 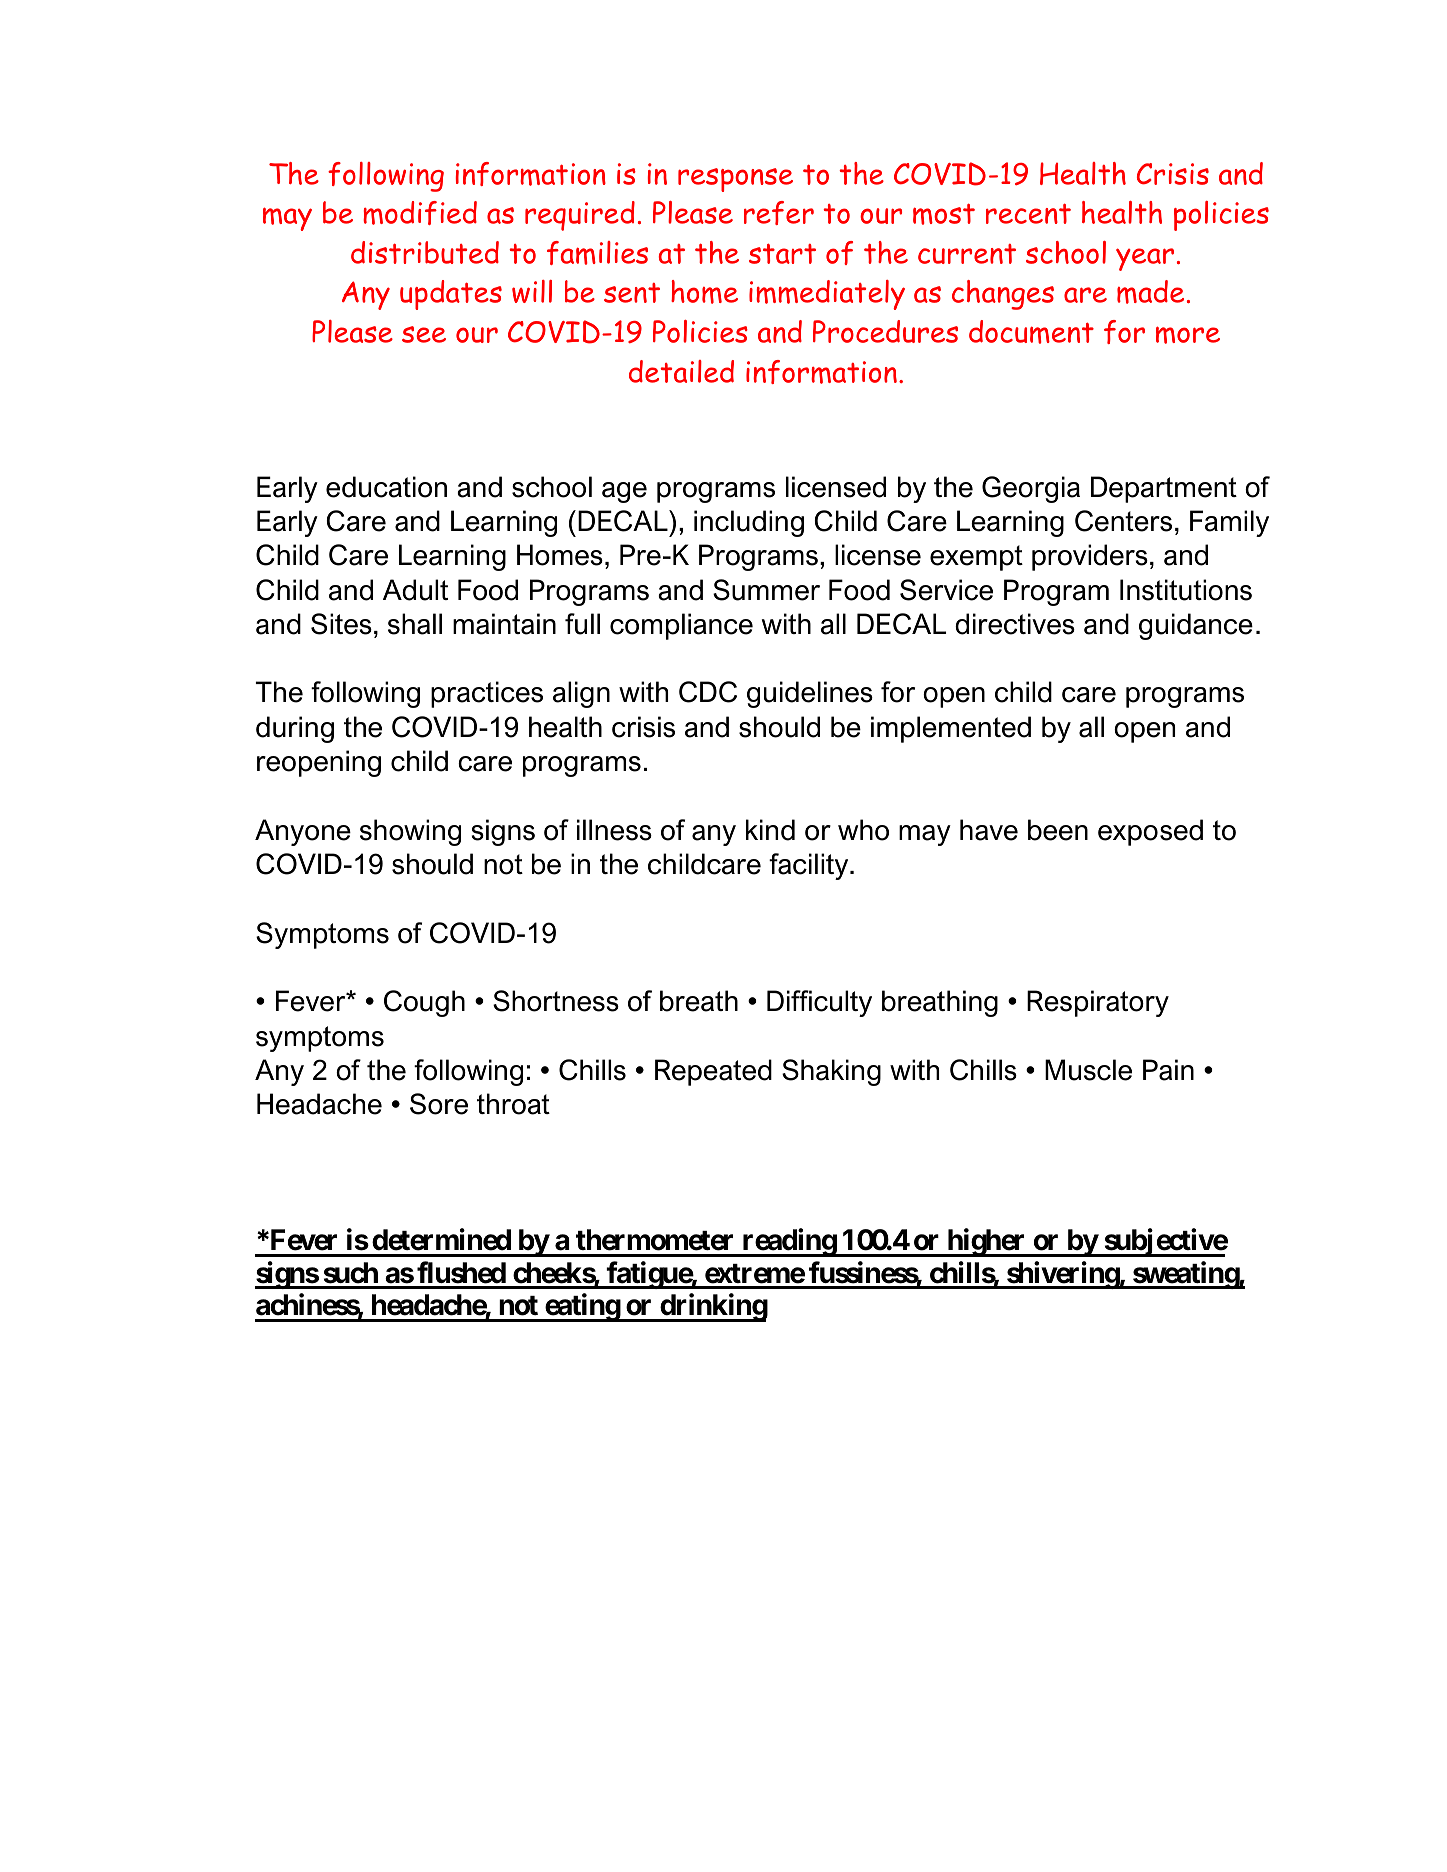 What do you see at coordinates (810, 866) in the page?
I see `facility` at bounding box center [810, 866].
